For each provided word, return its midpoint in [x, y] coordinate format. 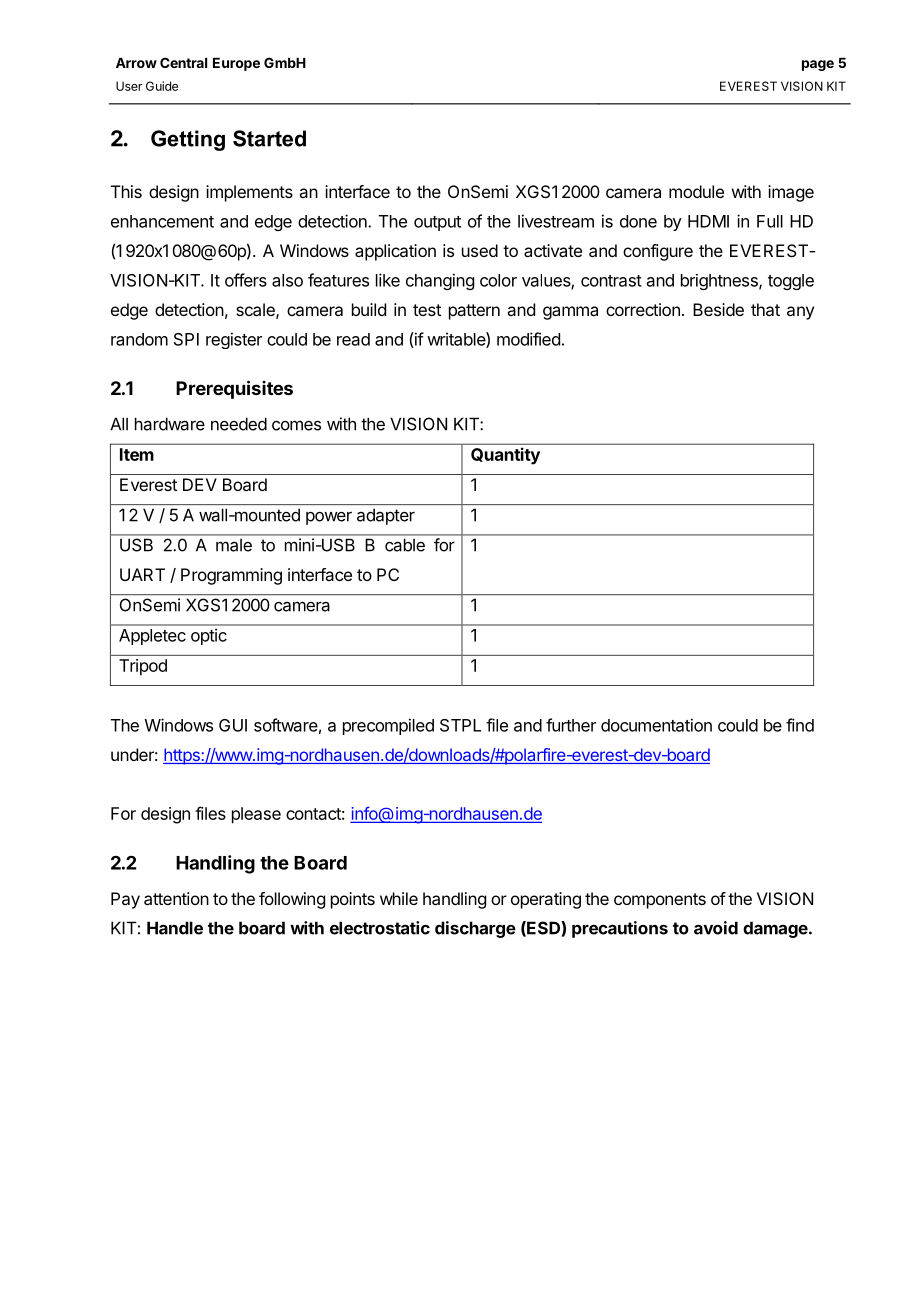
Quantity [505, 456]
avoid [716, 928]
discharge [475, 929]
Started [269, 138]
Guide [162, 86]
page [818, 65]
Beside [718, 309]
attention [176, 898]
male [234, 545]
